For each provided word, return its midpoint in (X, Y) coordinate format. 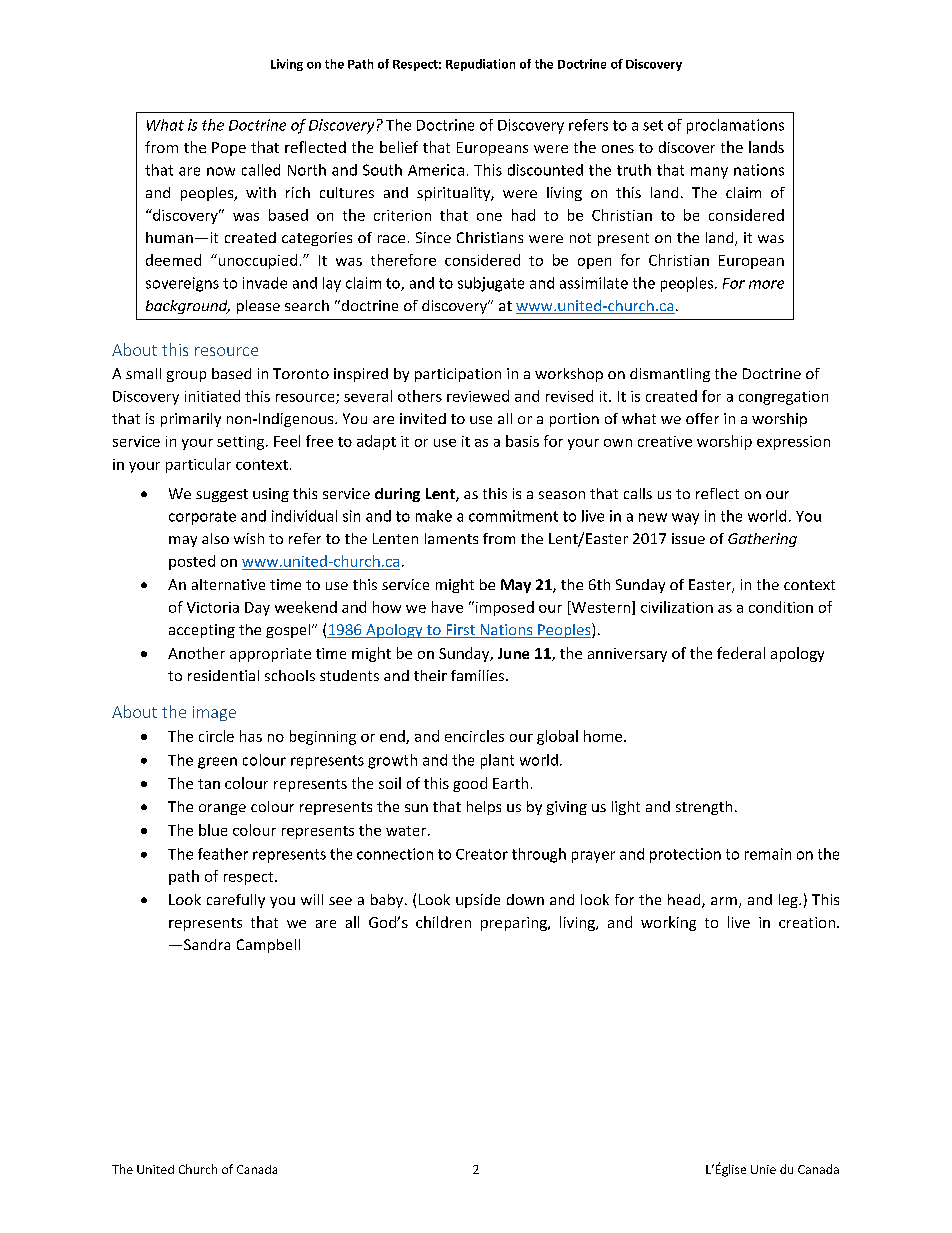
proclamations (735, 126)
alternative (228, 584)
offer (702, 418)
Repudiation (480, 65)
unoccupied (256, 261)
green (217, 763)
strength (704, 808)
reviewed (478, 396)
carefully (236, 901)
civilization (677, 607)
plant (497, 761)
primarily (191, 420)
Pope (229, 149)
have (447, 607)
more (766, 284)
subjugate (491, 284)
